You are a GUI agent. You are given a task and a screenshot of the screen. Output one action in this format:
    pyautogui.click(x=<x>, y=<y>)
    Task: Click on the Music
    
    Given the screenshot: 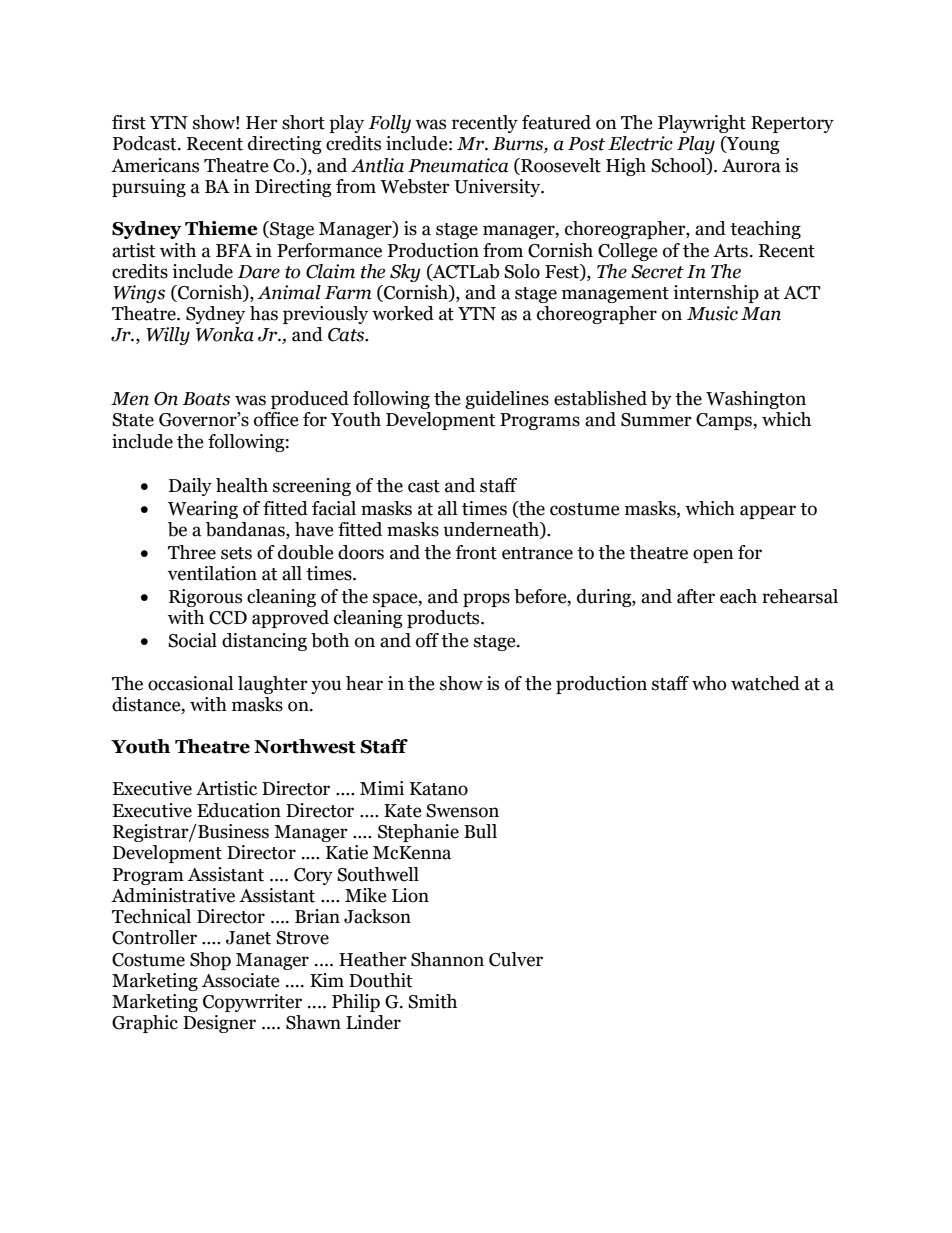 What is the action you would take?
    pyautogui.click(x=712, y=313)
